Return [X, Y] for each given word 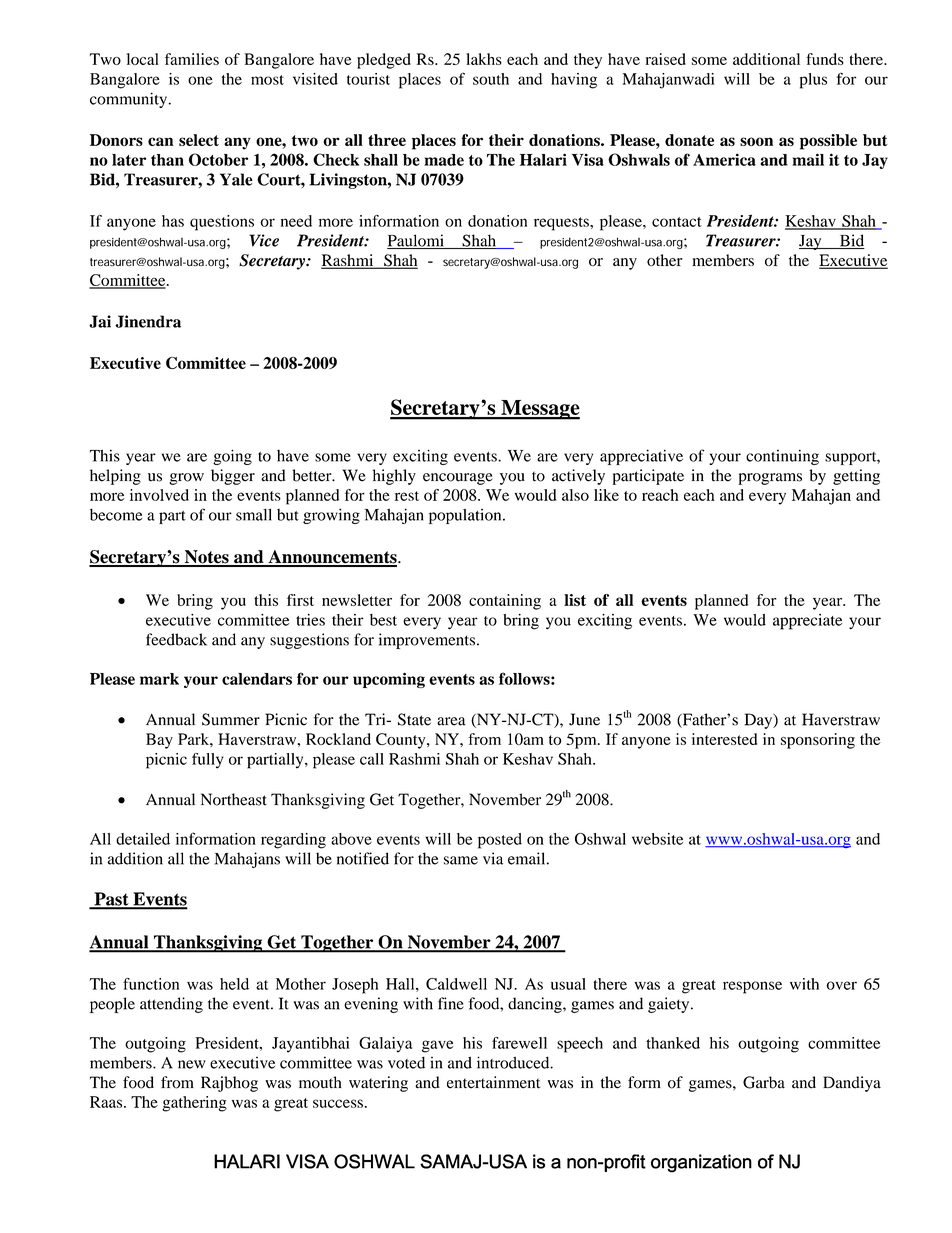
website [657, 839]
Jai [100, 321]
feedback [176, 639]
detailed [143, 839]
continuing [782, 457]
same [461, 860]
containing [505, 602]
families [192, 59]
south [491, 79]
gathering [194, 1104]
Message [539, 410]
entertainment [493, 1082]
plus [813, 81]
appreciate [807, 622]
